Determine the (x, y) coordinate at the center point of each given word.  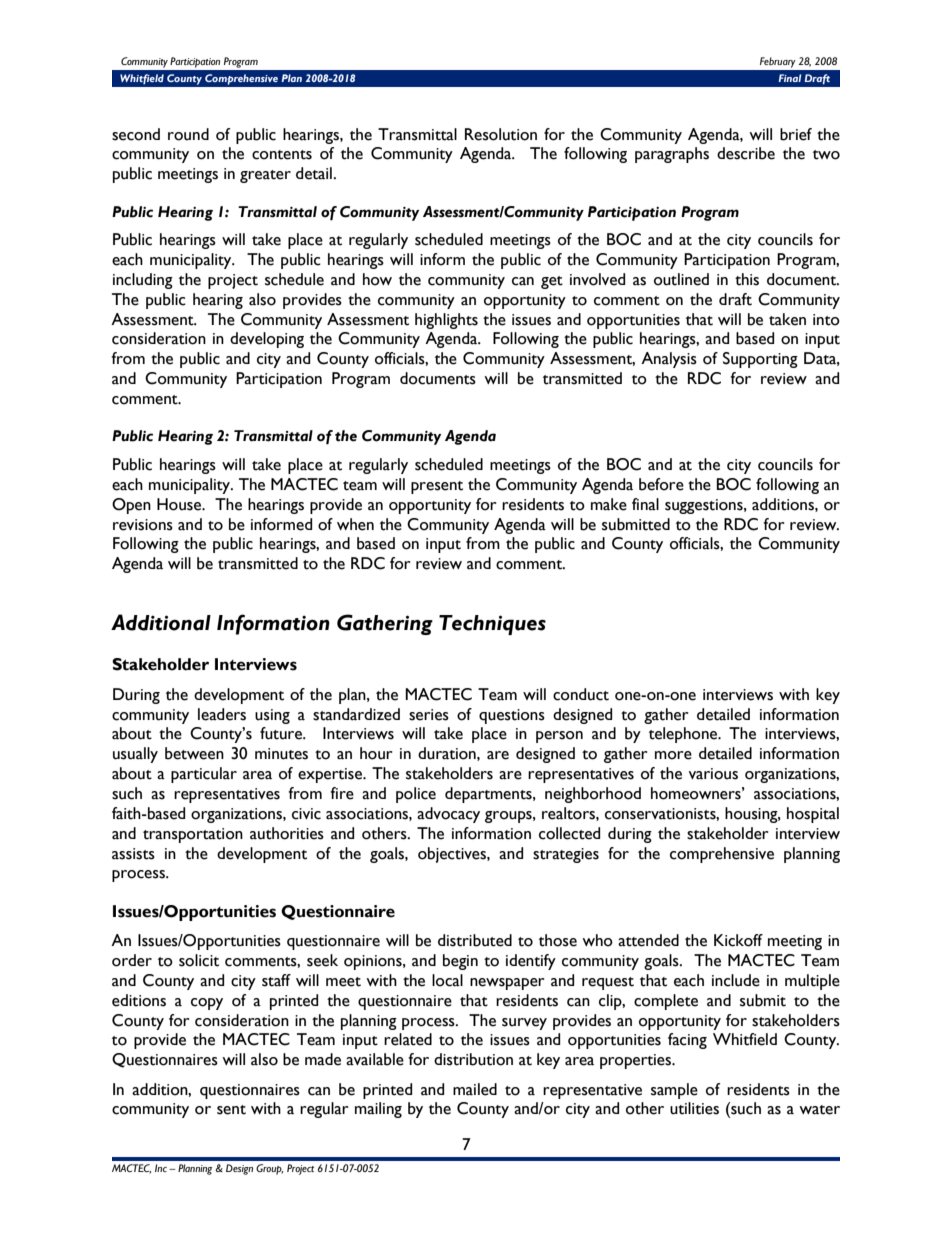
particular (204, 775)
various (713, 774)
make (609, 504)
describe (746, 153)
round (188, 134)
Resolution (501, 134)
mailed (475, 1089)
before (661, 484)
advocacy (448, 815)
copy (207, 1004)
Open (131, 506)
